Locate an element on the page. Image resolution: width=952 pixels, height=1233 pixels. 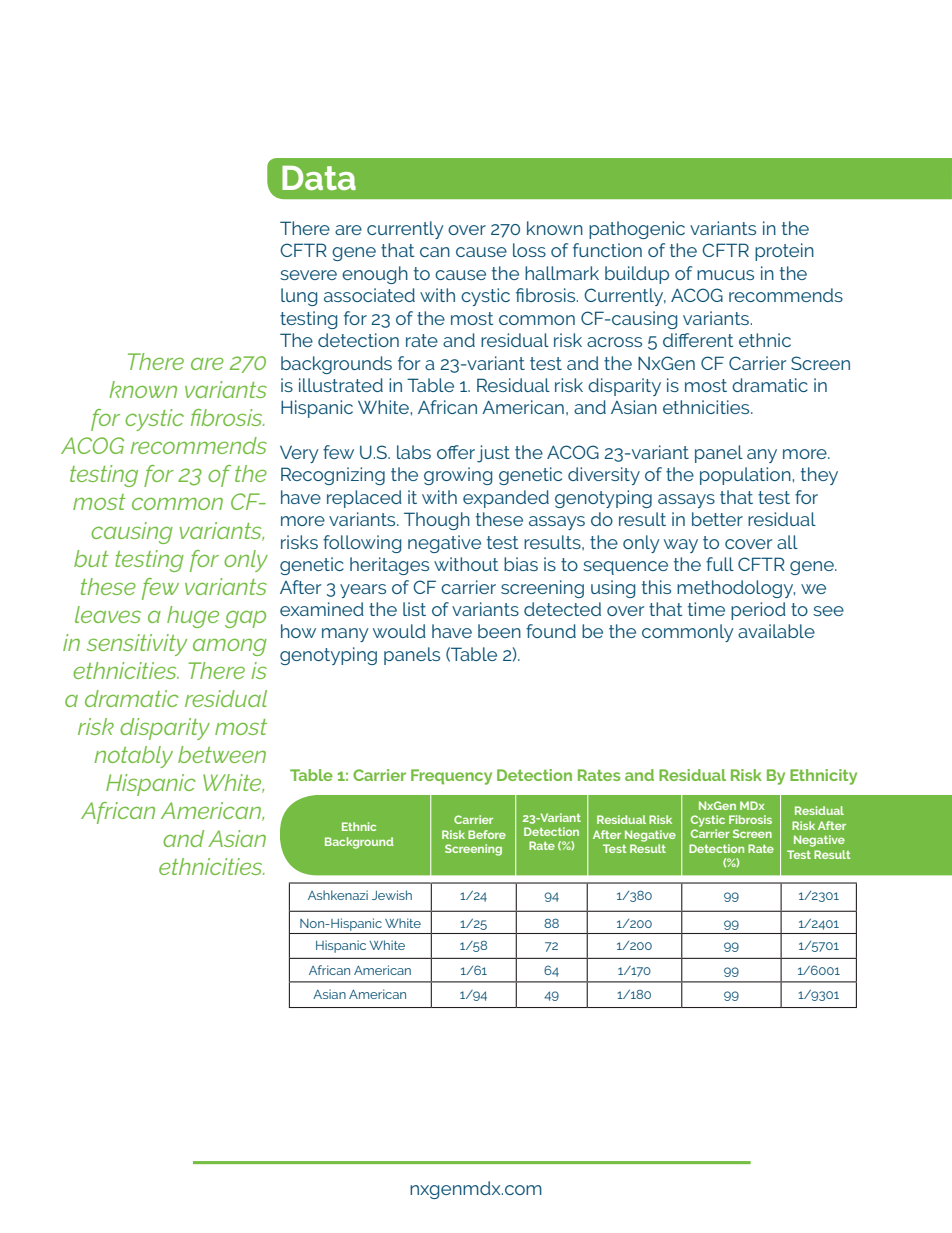
loss is located at coordinates (529, 250).
